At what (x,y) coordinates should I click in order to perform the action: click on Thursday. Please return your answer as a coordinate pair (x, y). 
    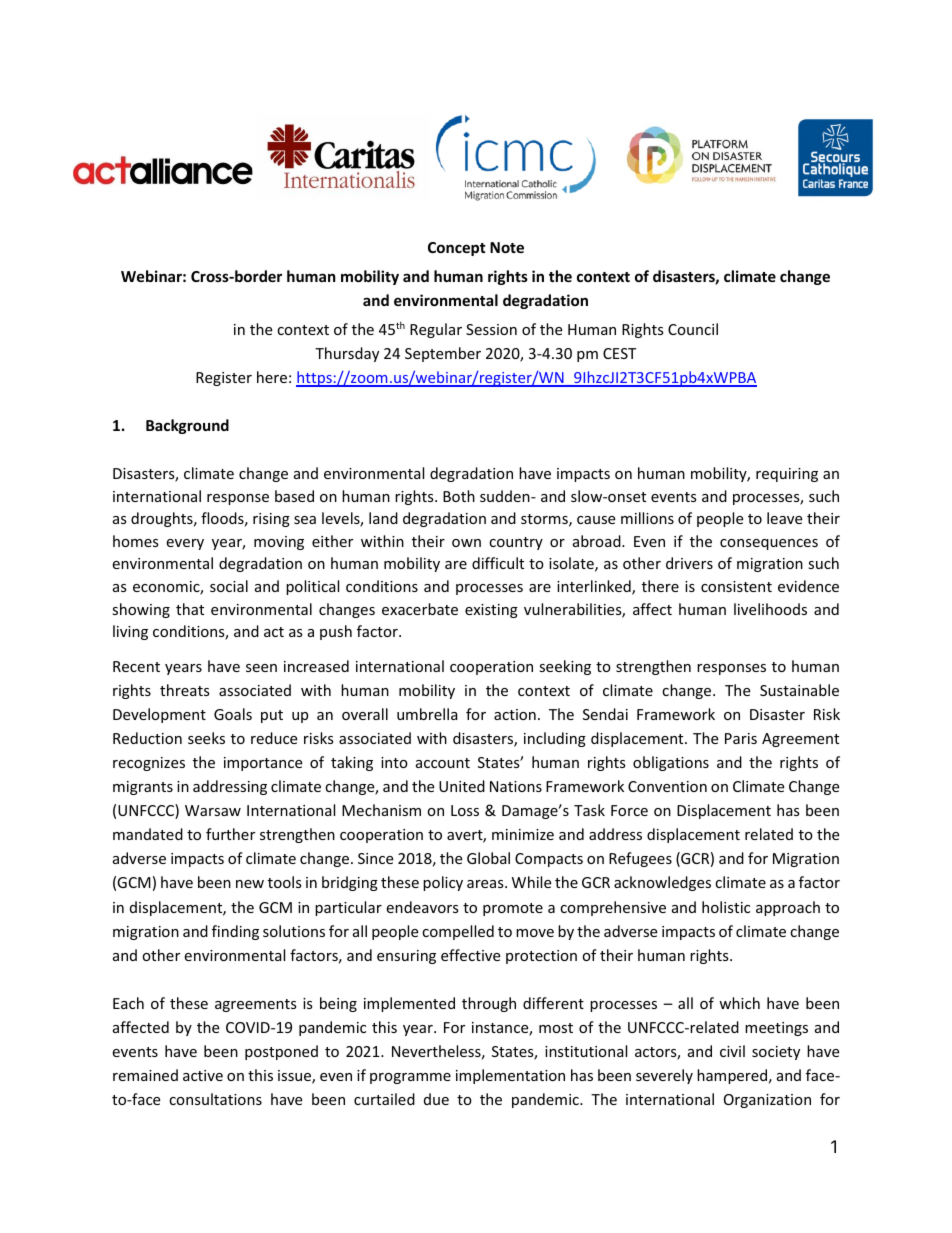
    Looking at the image, I should click on (347, 354).
